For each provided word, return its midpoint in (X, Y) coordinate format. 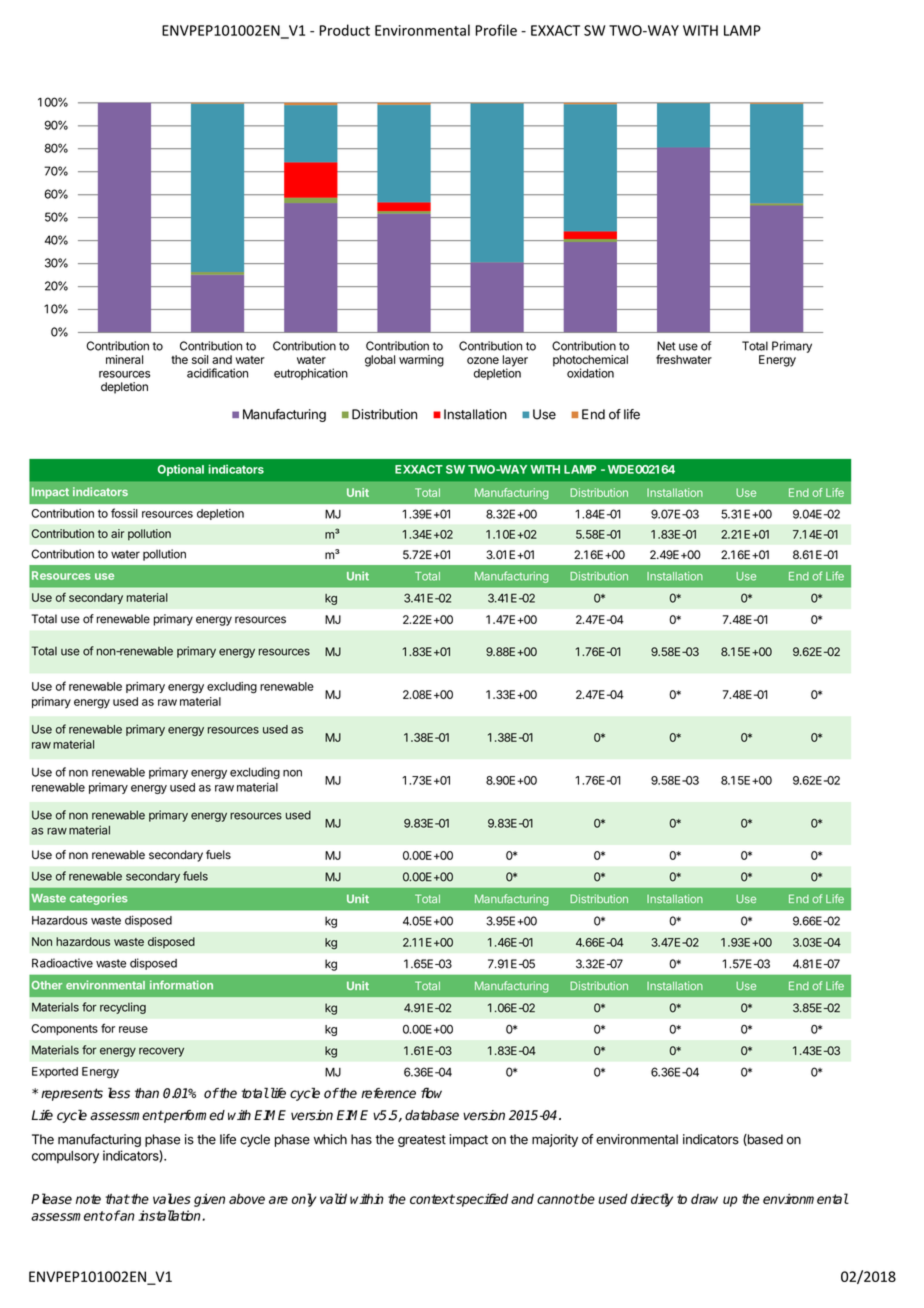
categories (99, 899)
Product (344, 30)
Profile (496, 30)
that (117, 1199)
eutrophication (311, 374)
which (330, 1139)
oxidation (590, 373)
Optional (181, 470)
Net (666, 346)
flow (431, 1093)
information (181, 985)
